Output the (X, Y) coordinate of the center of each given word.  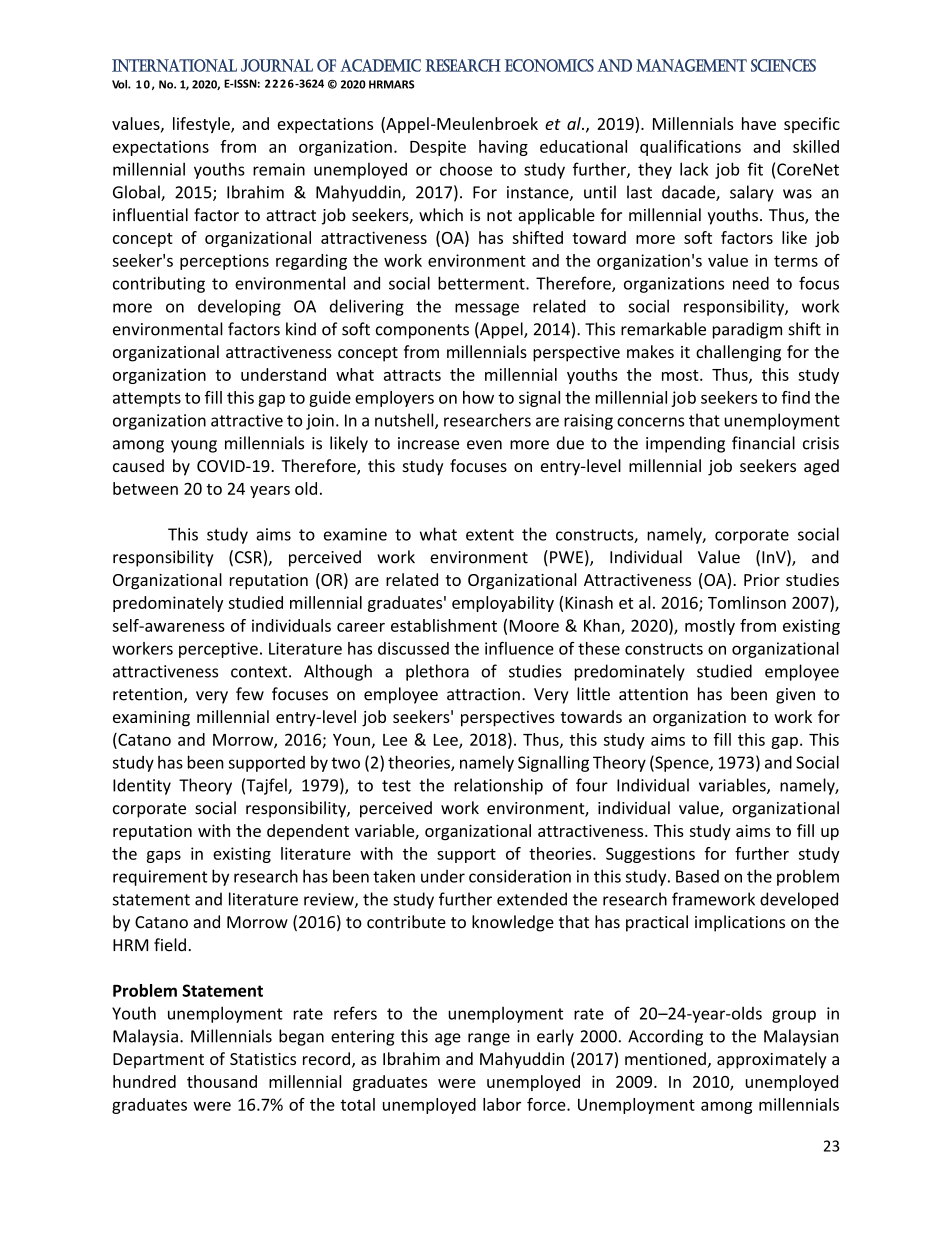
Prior (762, 580)
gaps (164, 857)
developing (239, 307)
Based (697, 876)
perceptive (218, 650)
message (487, 309)
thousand (222, 1081)
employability (503, 604)
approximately (772, 1060)
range (489, 1039)
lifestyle (202, 125)
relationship (498, 786)
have (759, 123)
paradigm (747, 330)
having (503, 148)
